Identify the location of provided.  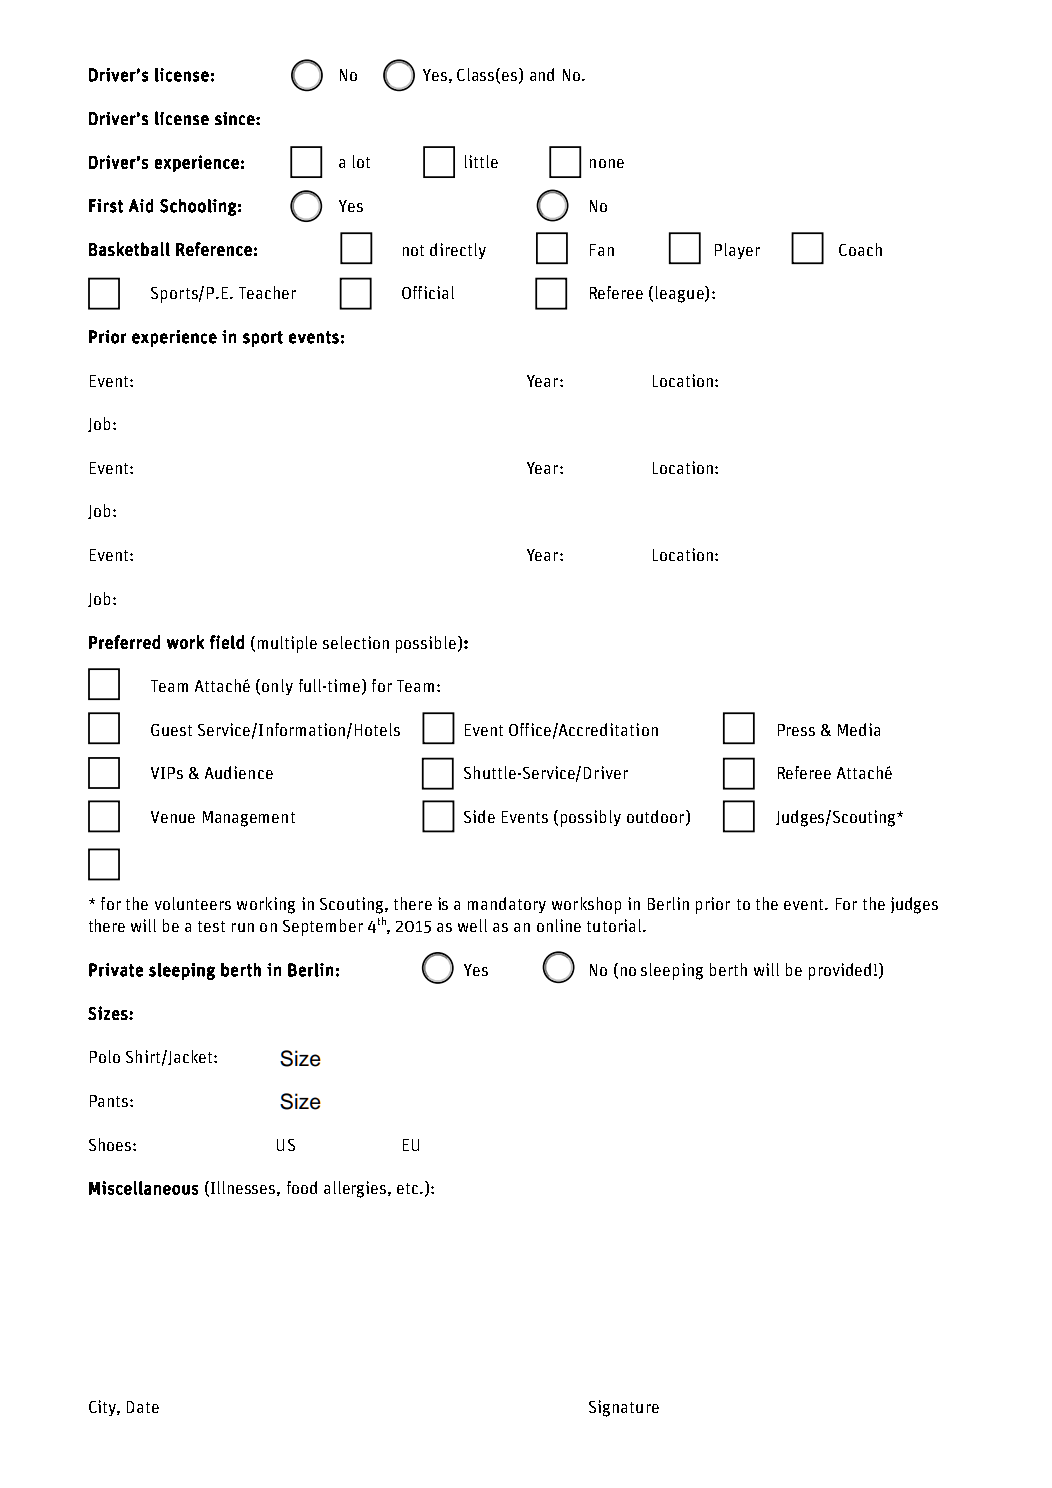
(840, 971).
